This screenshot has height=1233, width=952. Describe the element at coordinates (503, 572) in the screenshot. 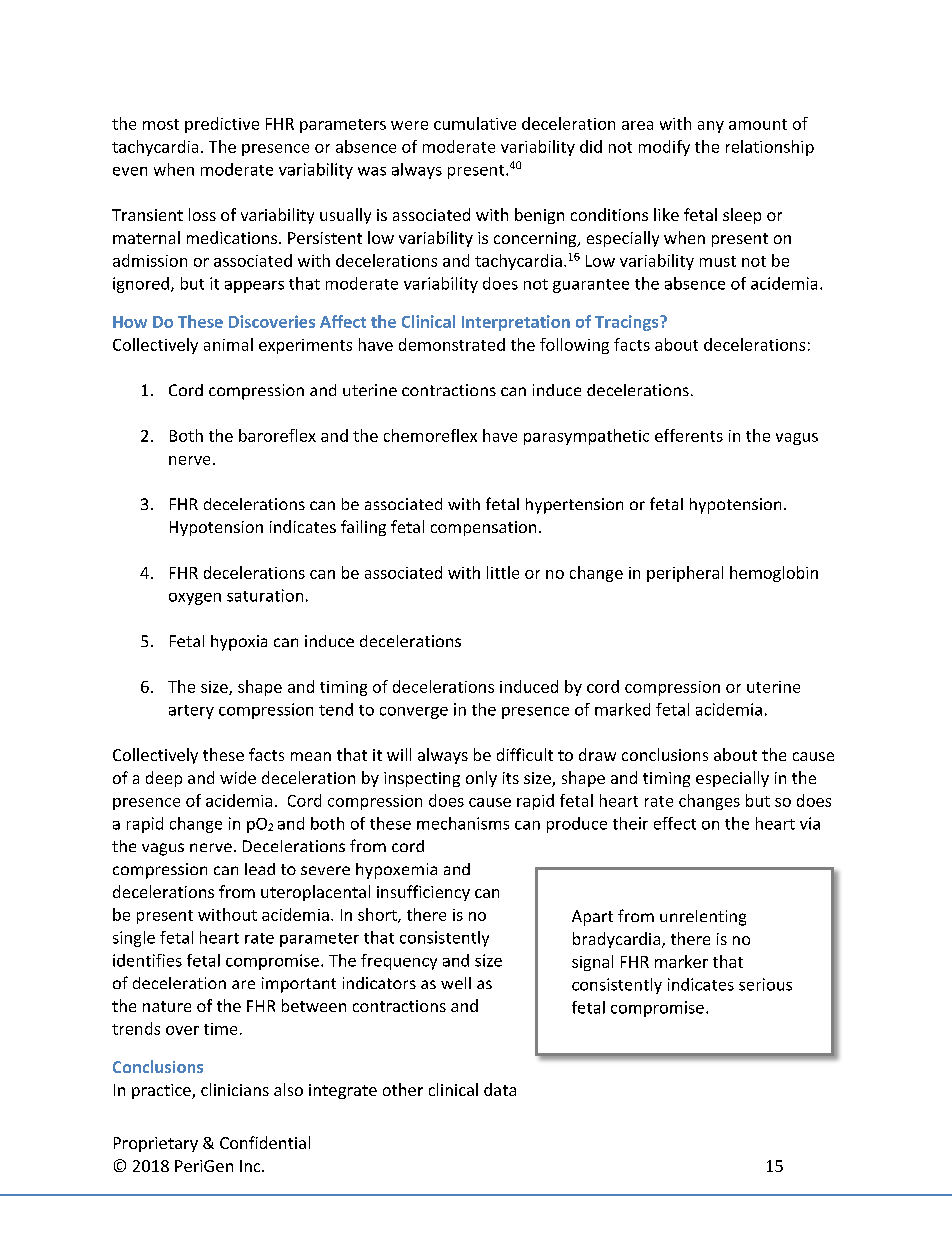

I see `little` at that location.
